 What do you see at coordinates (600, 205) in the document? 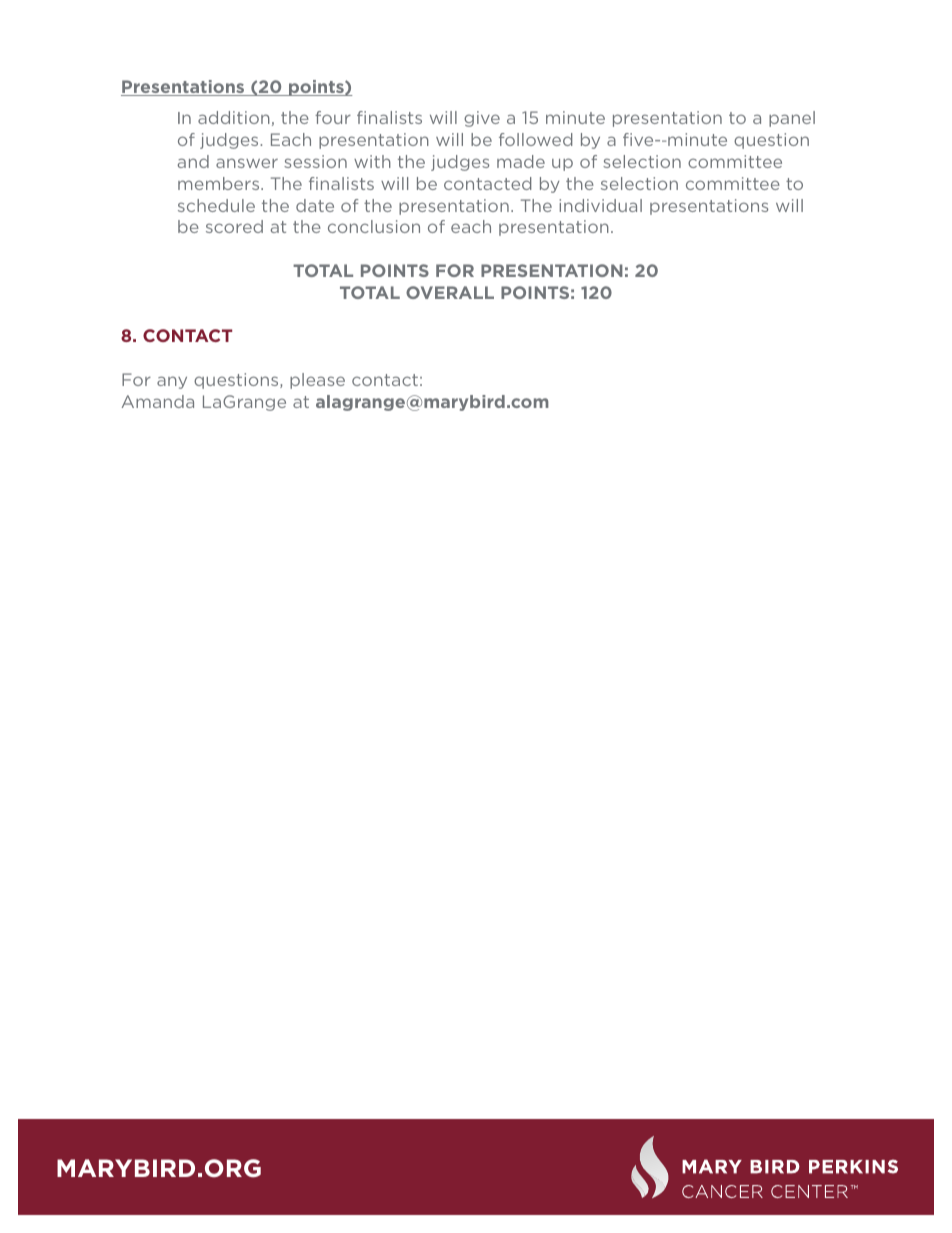
I see `individual` at bounding box center [600, 205].
